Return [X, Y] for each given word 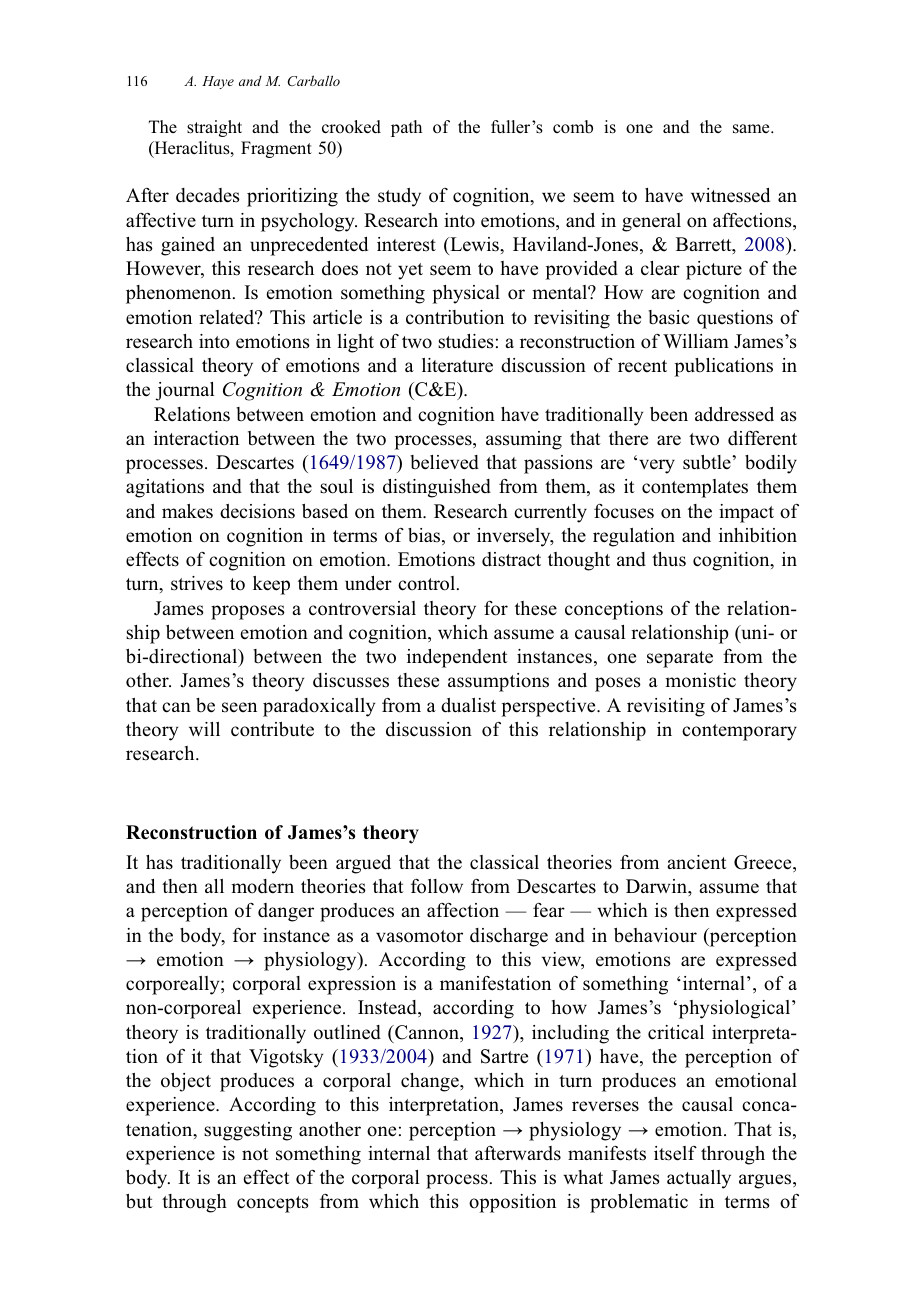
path [406, 128]
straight [214, 128]
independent [457, 658]
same [752, 129]
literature [457, 365]
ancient [697, 862]
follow [437, 886]
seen [239, 707]
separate [680, 659]
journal [185, 391]
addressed [734, 414]
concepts [273, 1204]
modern [262, 886]
